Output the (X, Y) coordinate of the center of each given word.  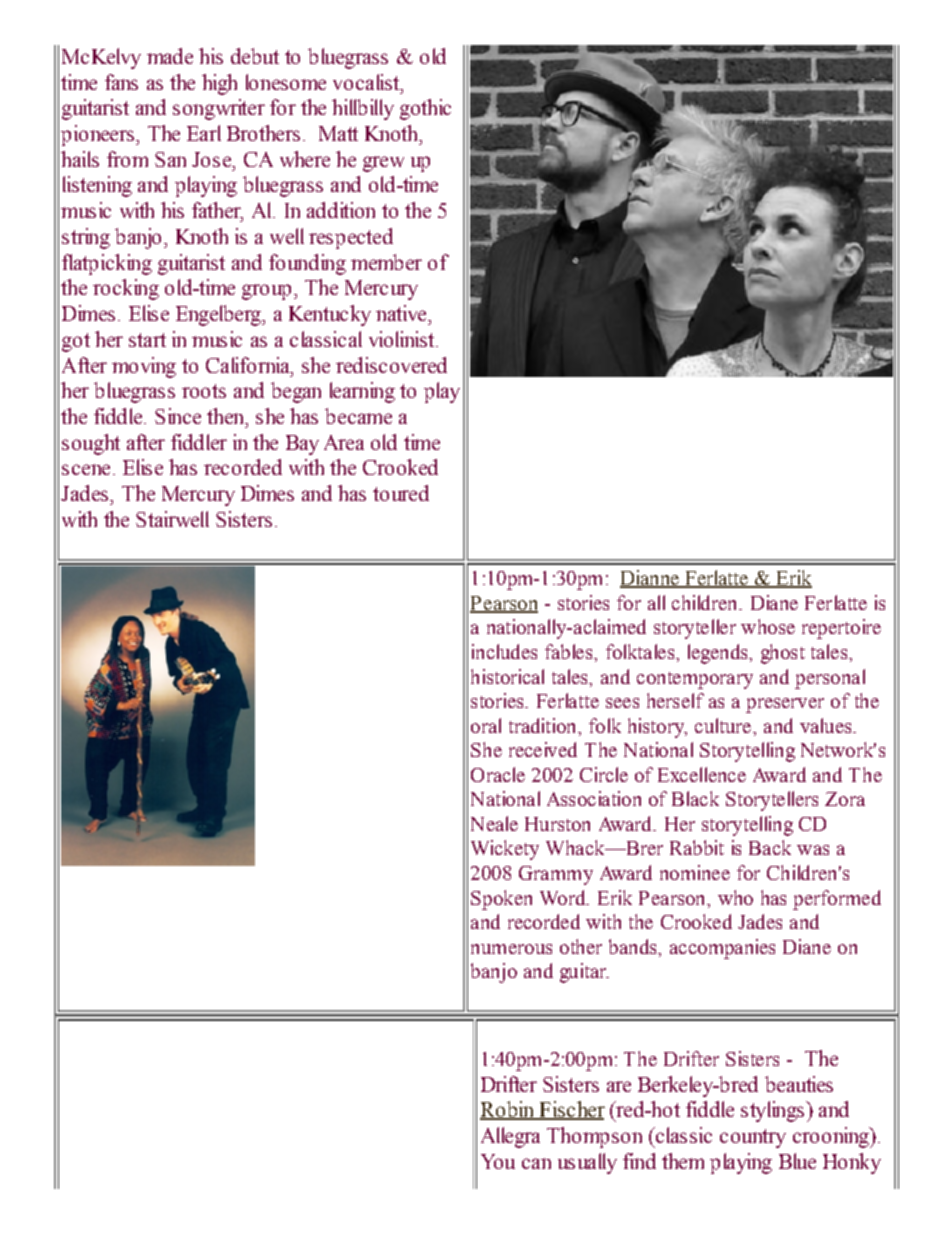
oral (486, 725)
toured (401, 493)
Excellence (702, 774)
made (170, 56)
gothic (425, 109)
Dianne (650, 579)
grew (383, 164)
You (498, 1161)
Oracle (498, 774)
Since (178, 416)
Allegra (510, 1137)
